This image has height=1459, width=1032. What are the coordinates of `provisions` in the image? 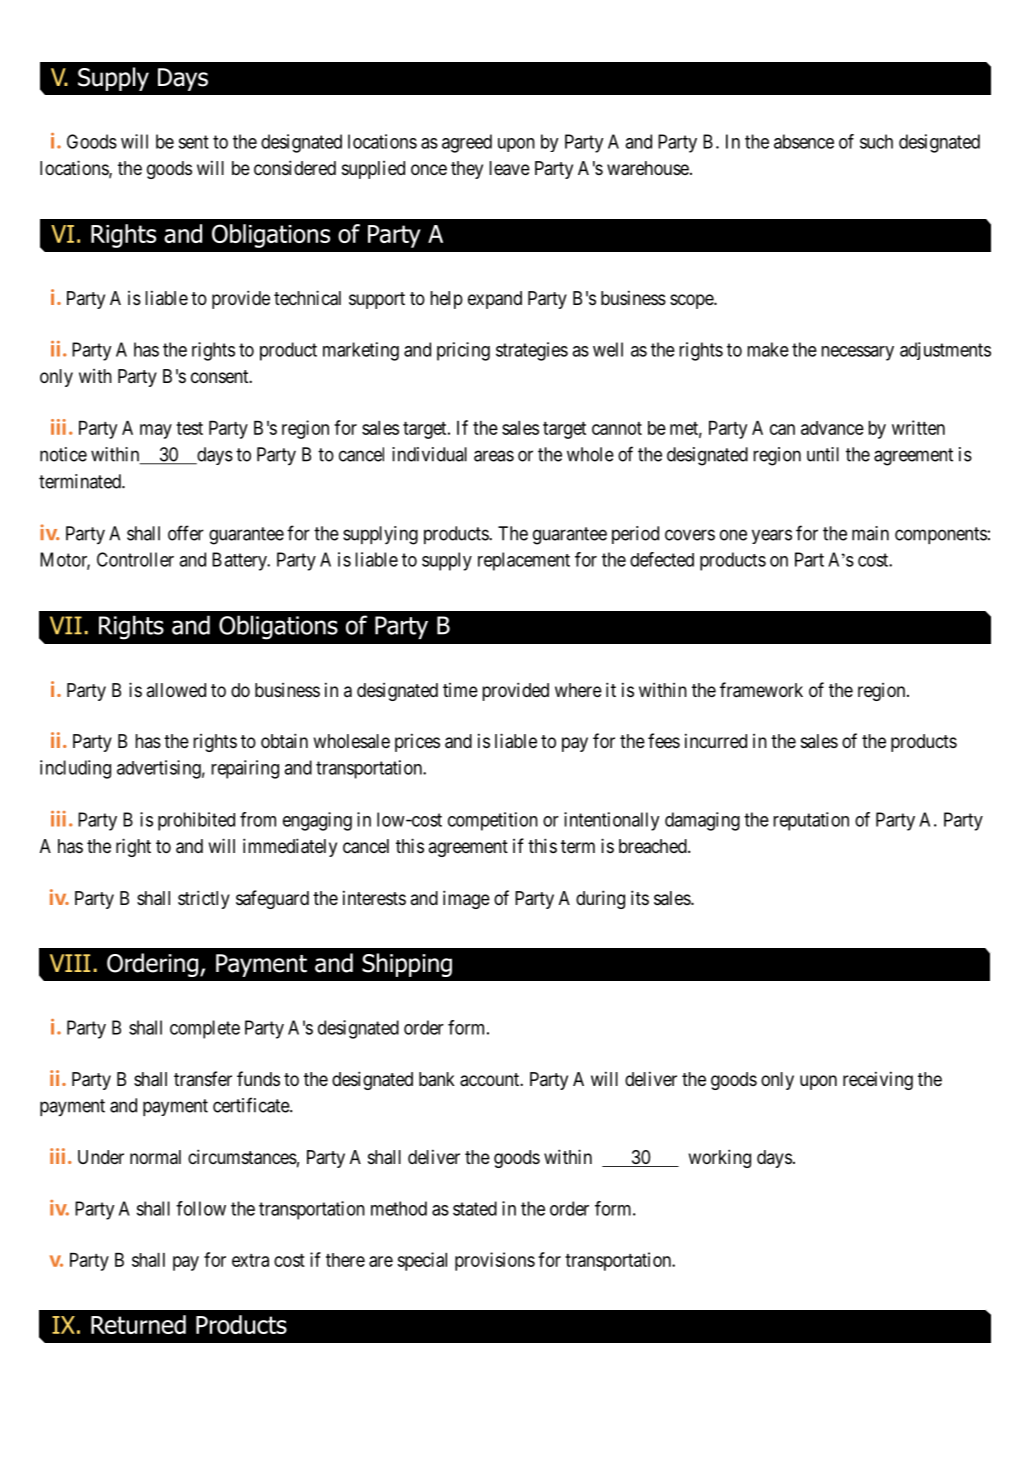 It's located at (495, 1261).
